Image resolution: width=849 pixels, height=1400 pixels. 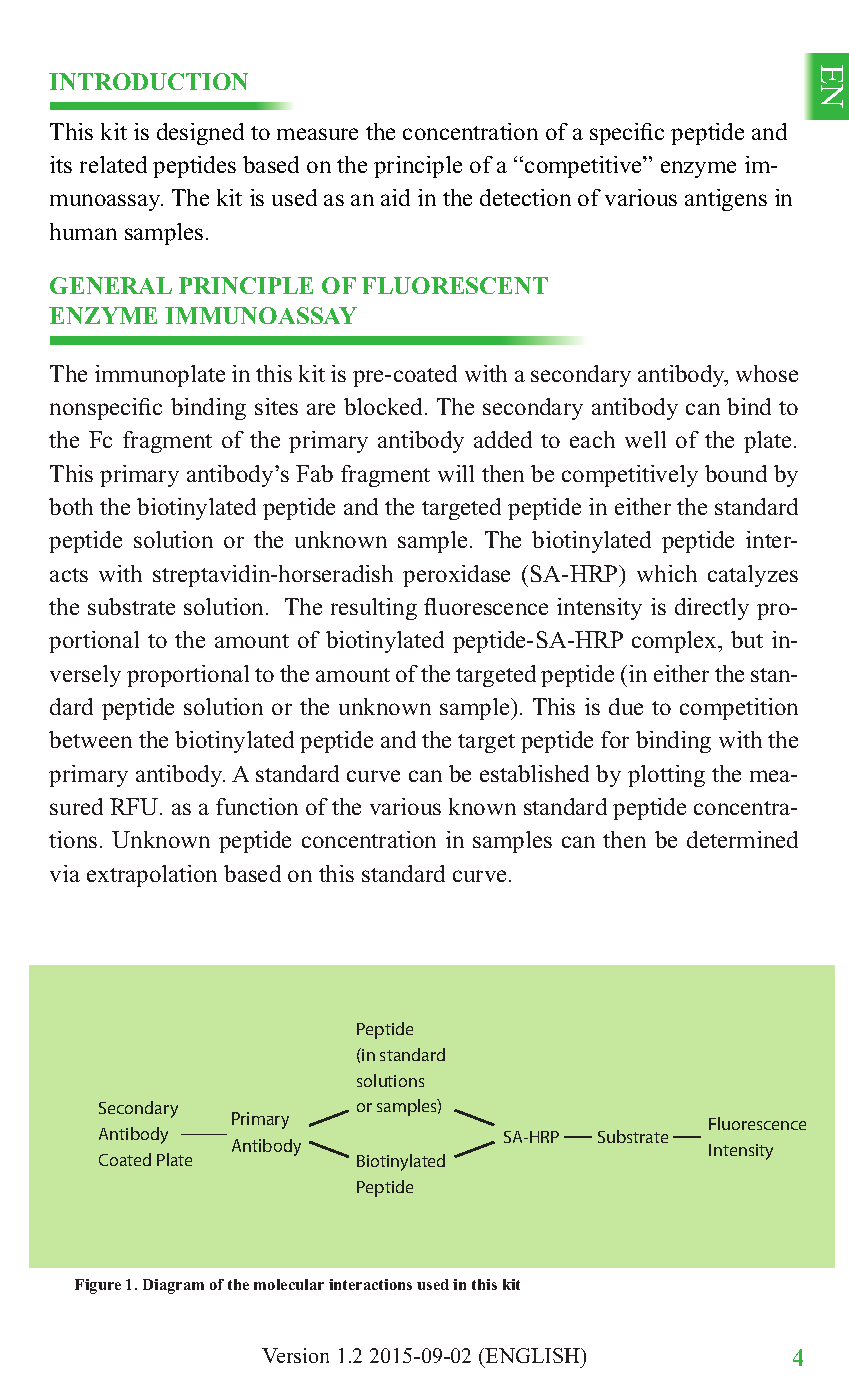 I want to click on resulting, so click(x=374, y=609).
